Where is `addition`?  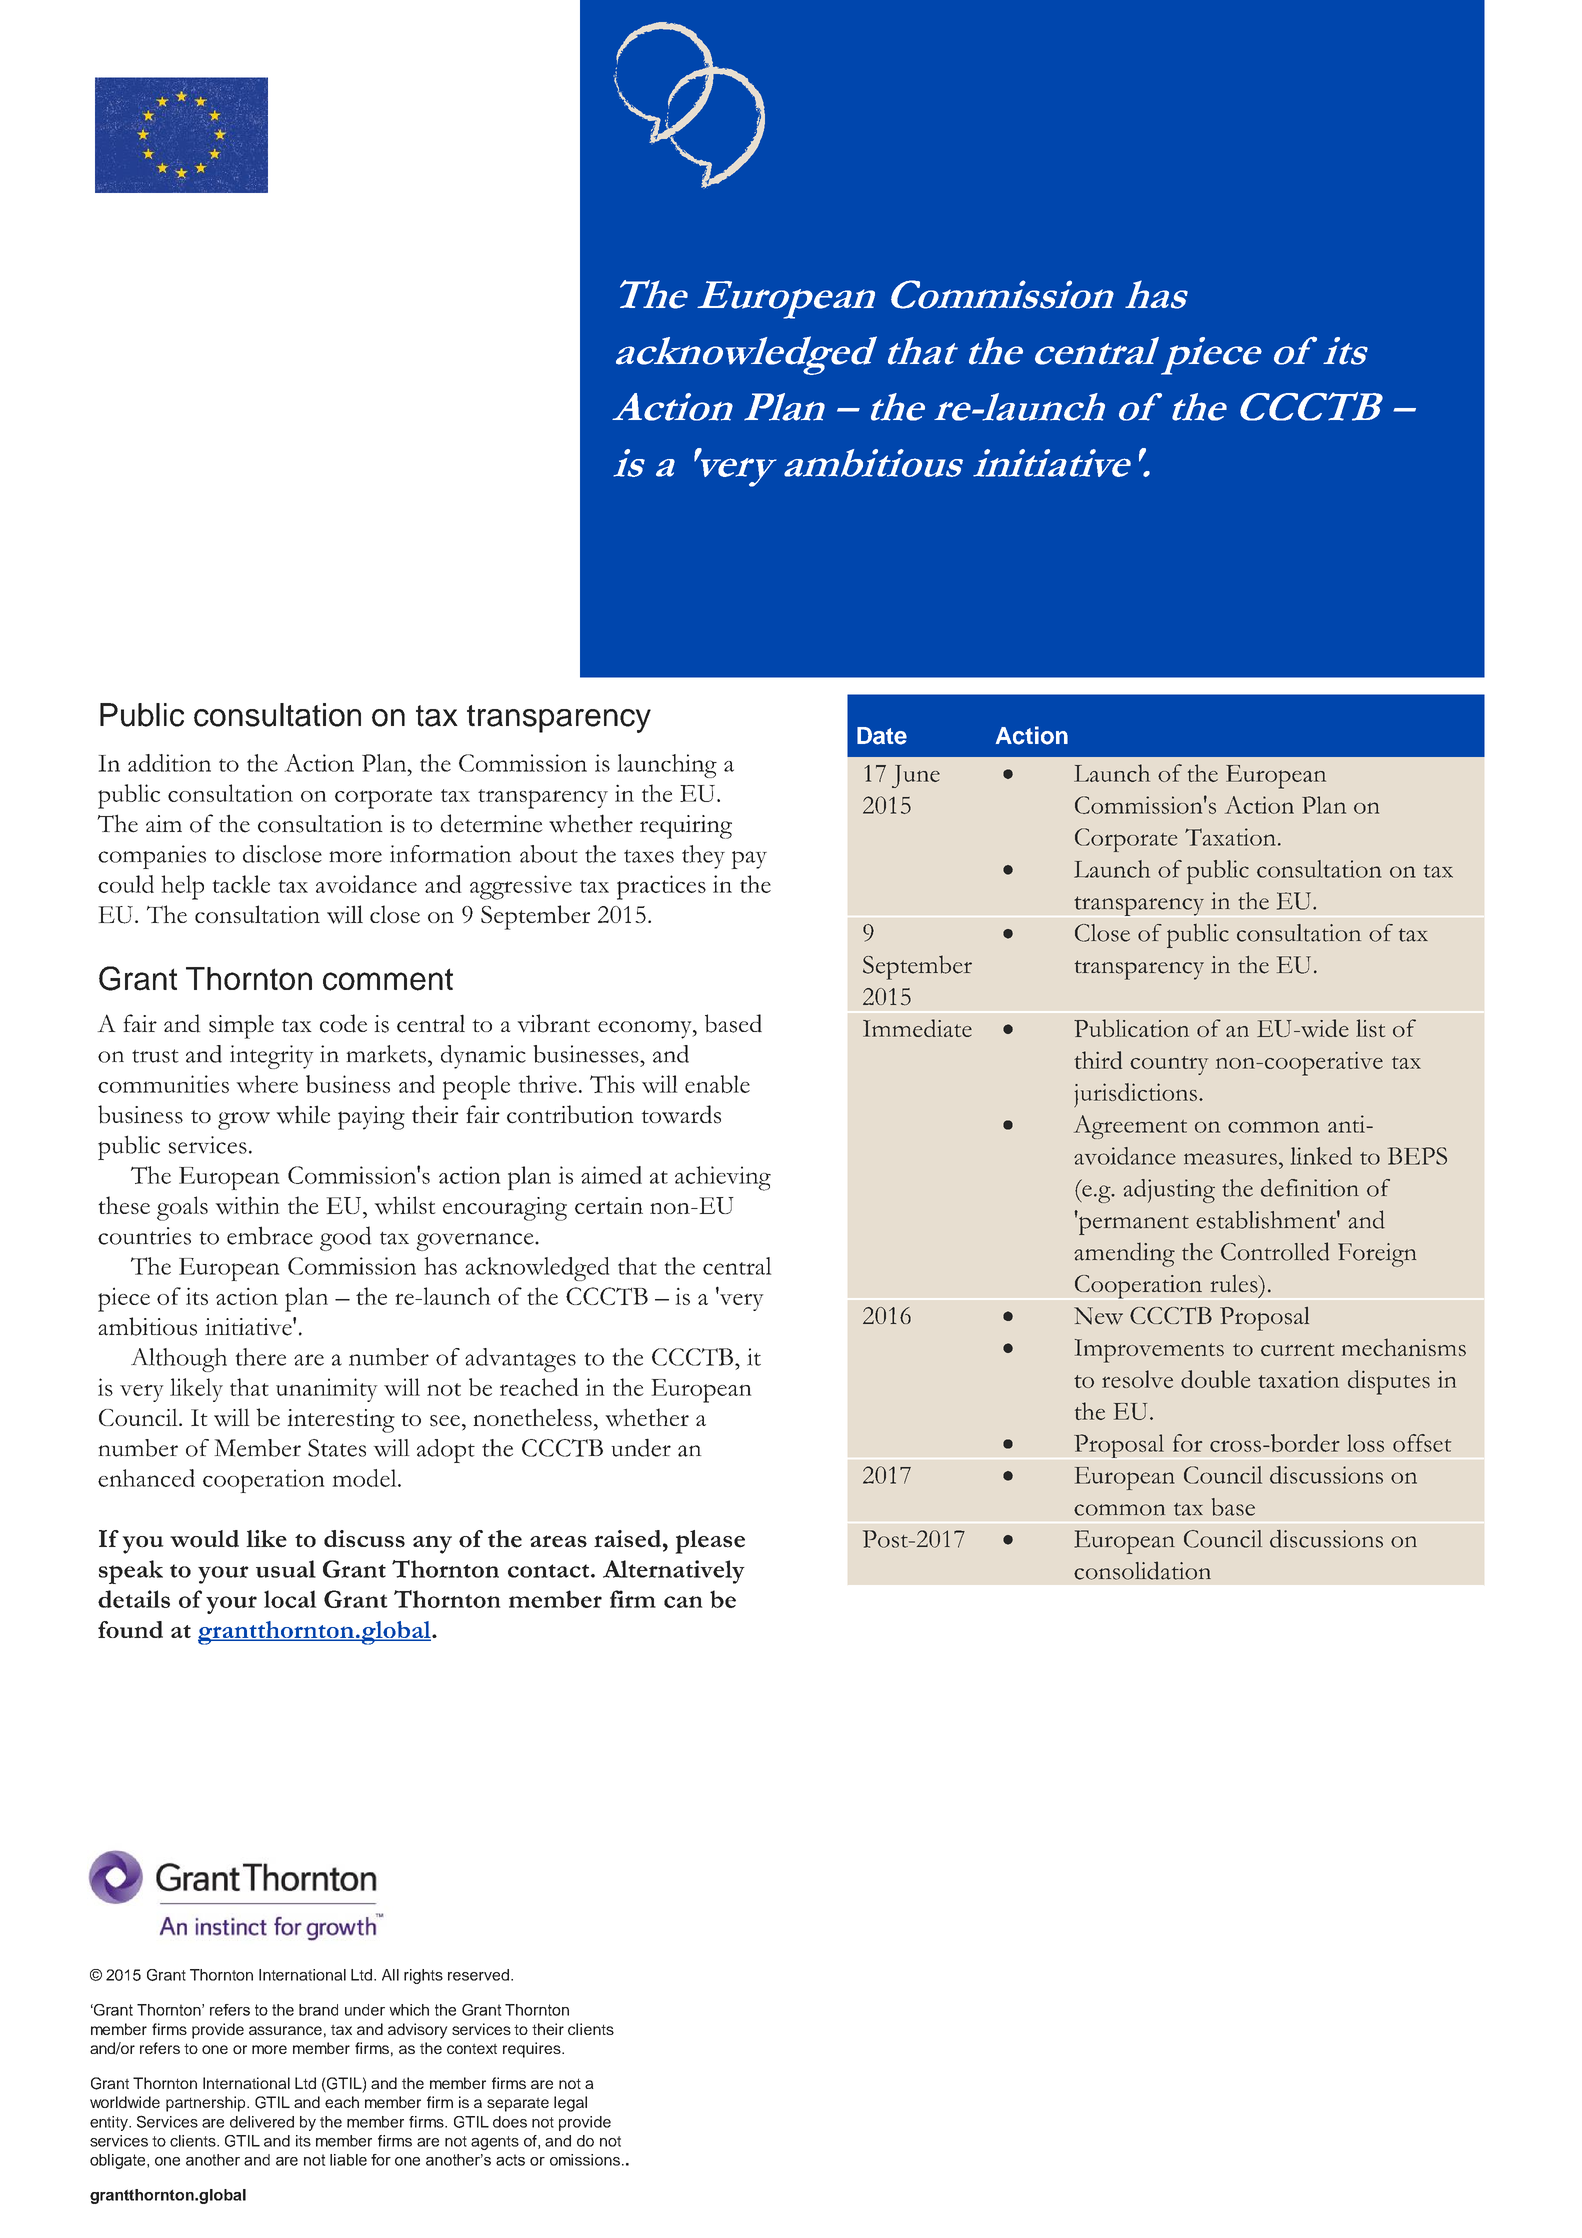
addition is located at coordinates (169, 763).
